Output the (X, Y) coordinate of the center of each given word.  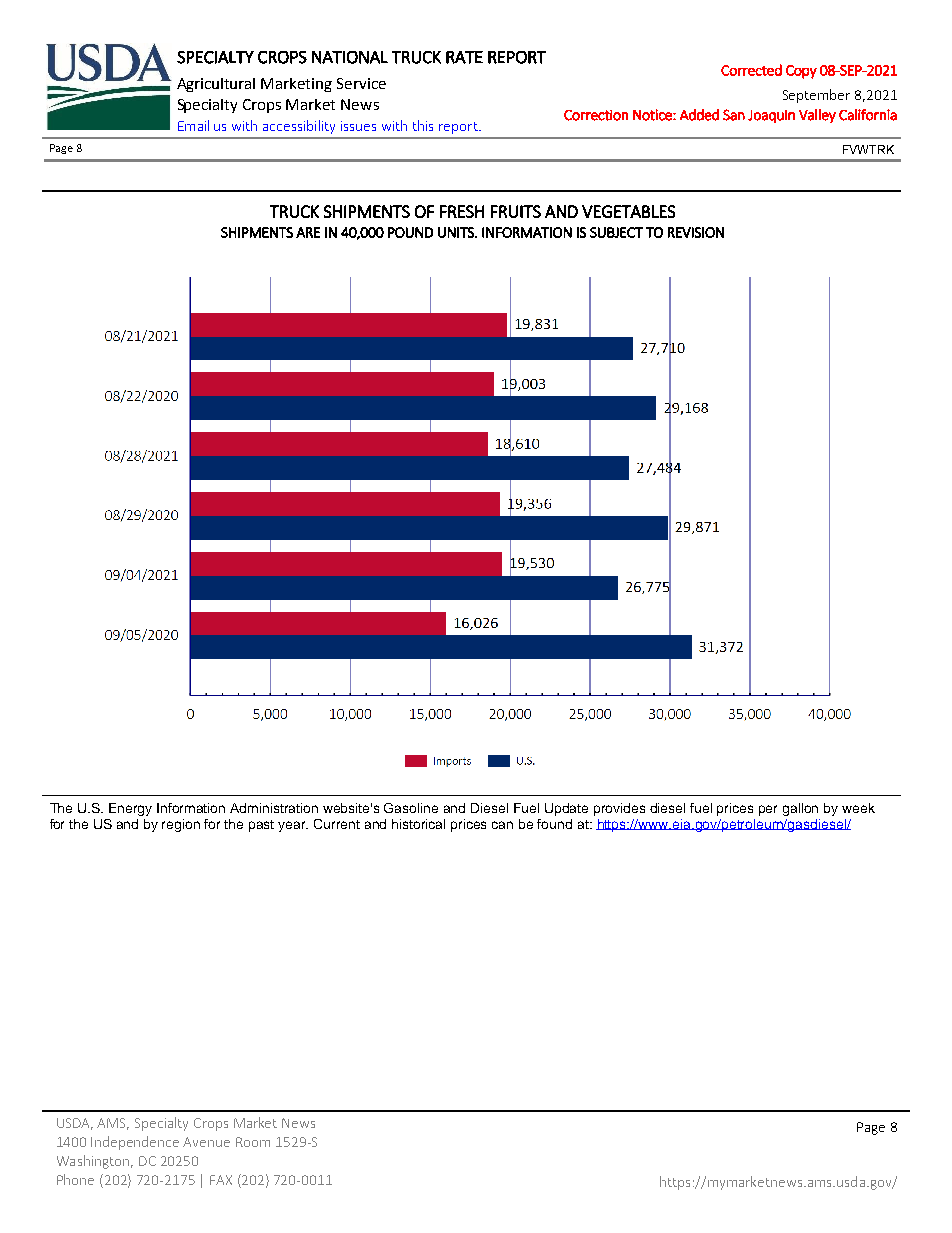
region (181, 825)
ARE (308, 232)
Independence (135, 1143)
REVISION (696, 232)
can (502, 825)
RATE (464, 57)
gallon (800, 809)
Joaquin (771, 116)
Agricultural (216, 85)
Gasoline (411, 808)
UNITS (457, 232)
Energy (130, 809)
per (768, 810)
